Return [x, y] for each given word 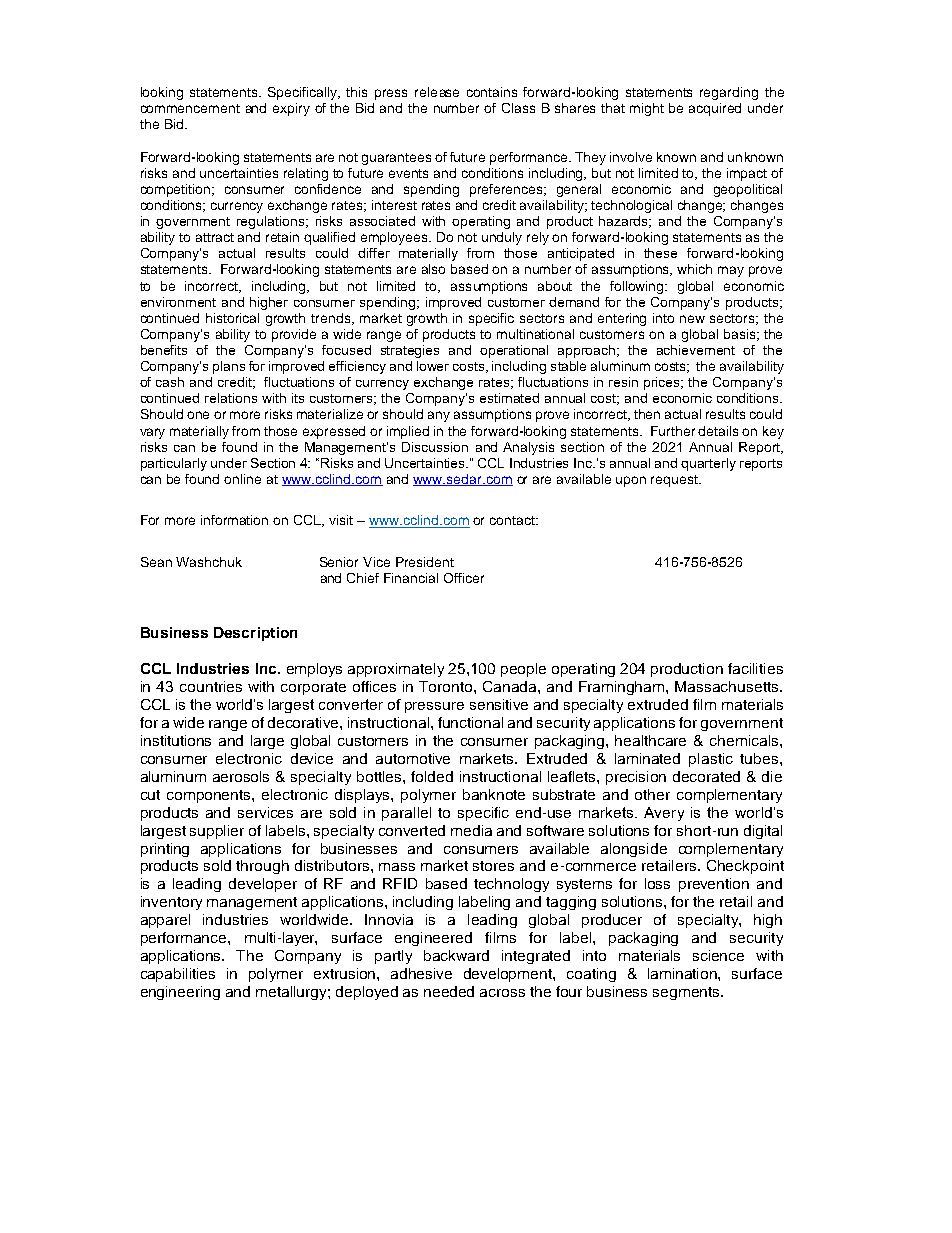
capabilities [178, 975]
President [425, 562]
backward [456, 955]
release [437, 92]
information [234, 520]
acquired [715, 109]
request [675, 481]
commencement [190, 108]
